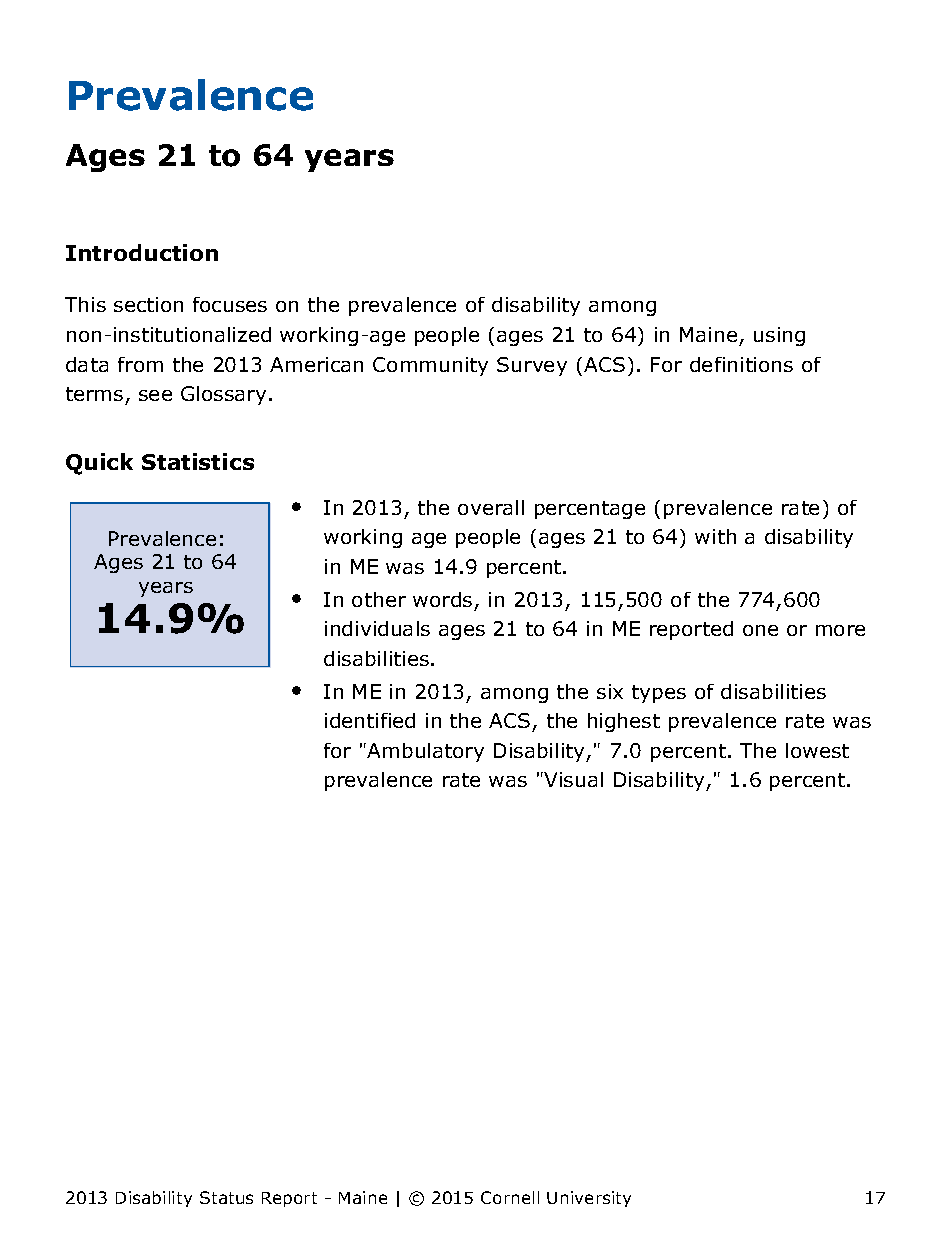  What do you see at coordinates (425, 752) in the document?
I see `Ambulatory` at bounding box center [425, 752].
